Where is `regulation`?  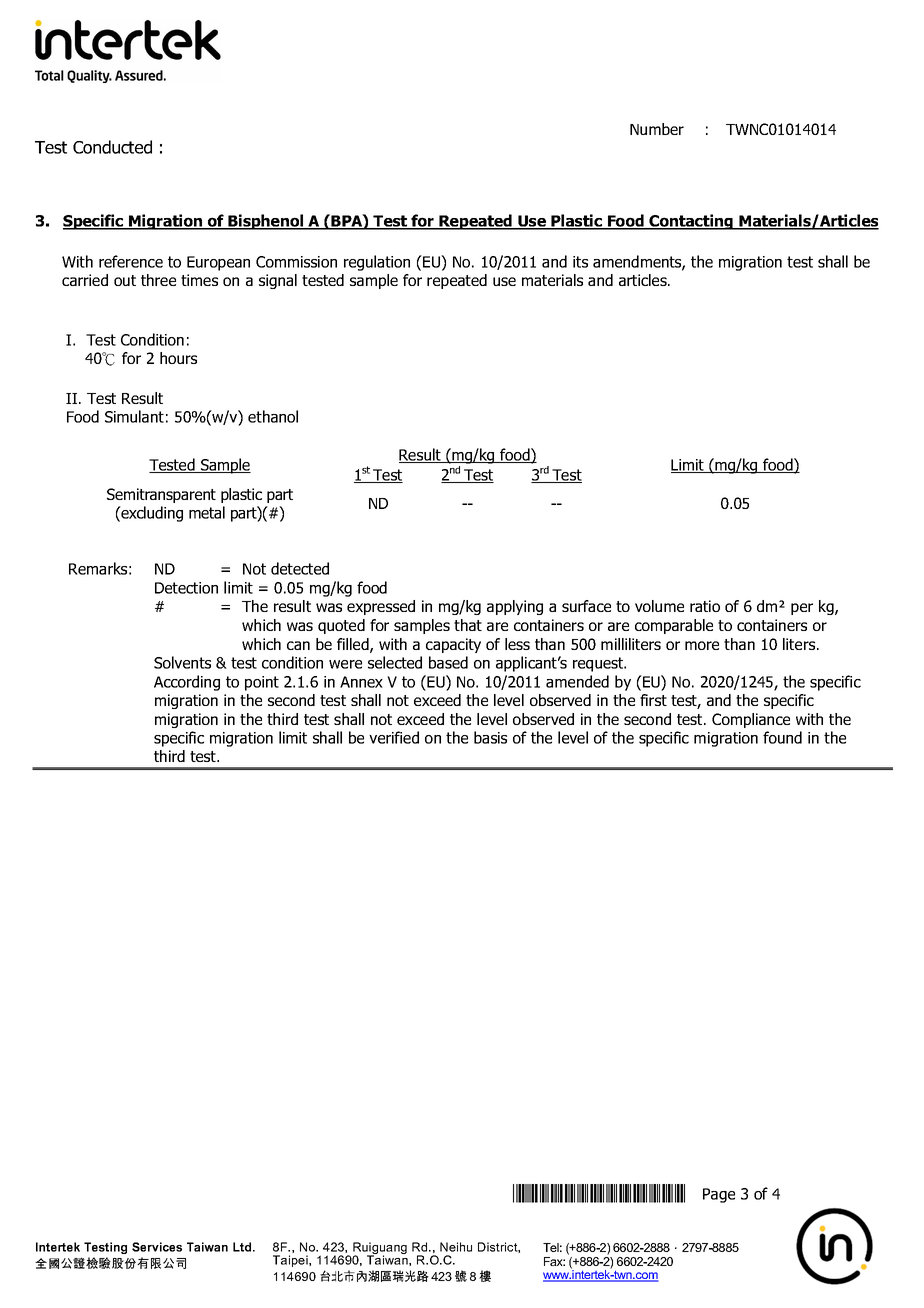 regulation is located at coordinates (377, 263).
